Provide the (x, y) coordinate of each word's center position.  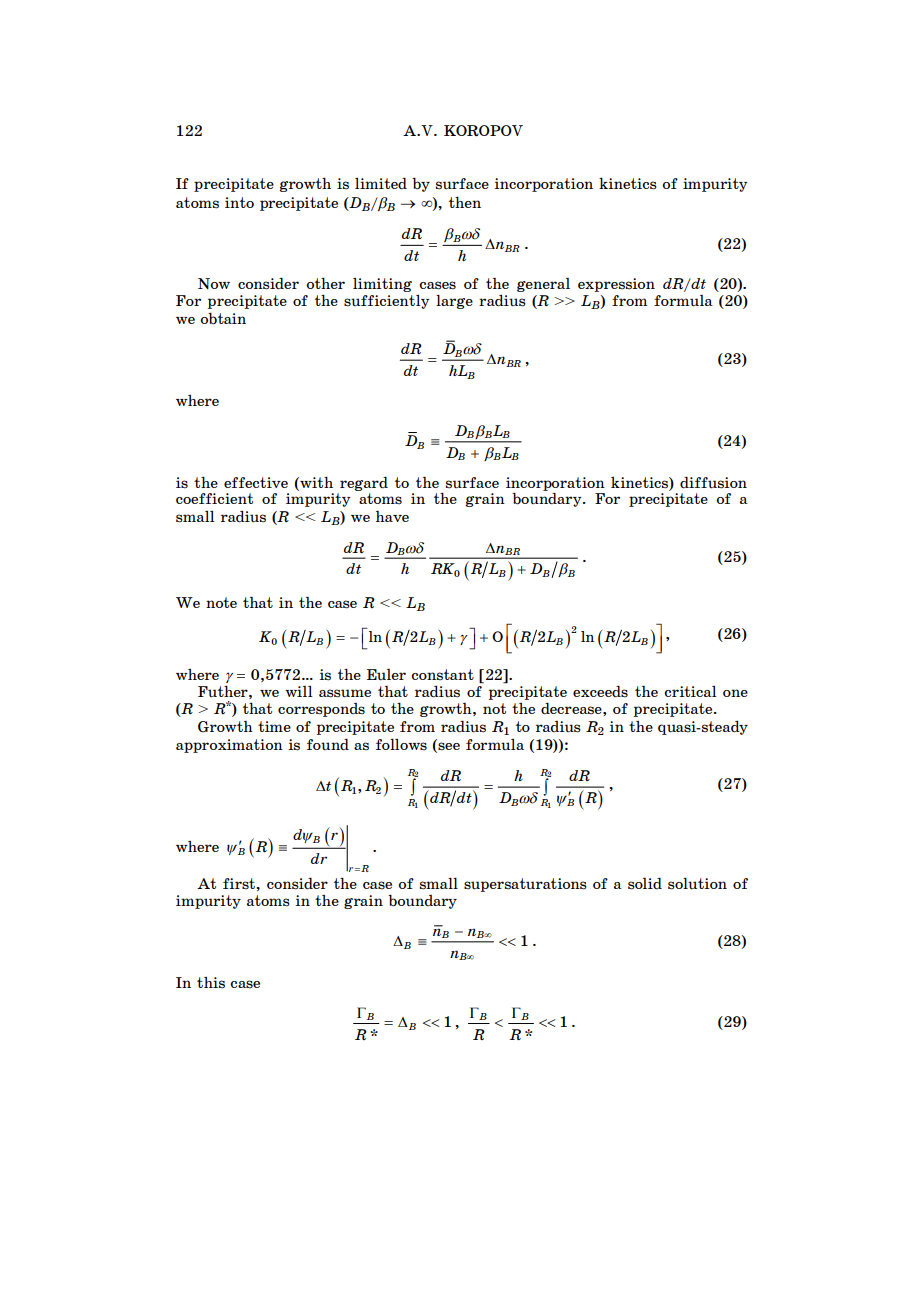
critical (690, 691)
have (392, 516)
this (211, 983)
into (239, 202)
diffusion (713, 483)
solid (645, 884)
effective (256, 482)
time (274, 726)
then (465, 202)
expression (616, 285)
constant (442, 675)
